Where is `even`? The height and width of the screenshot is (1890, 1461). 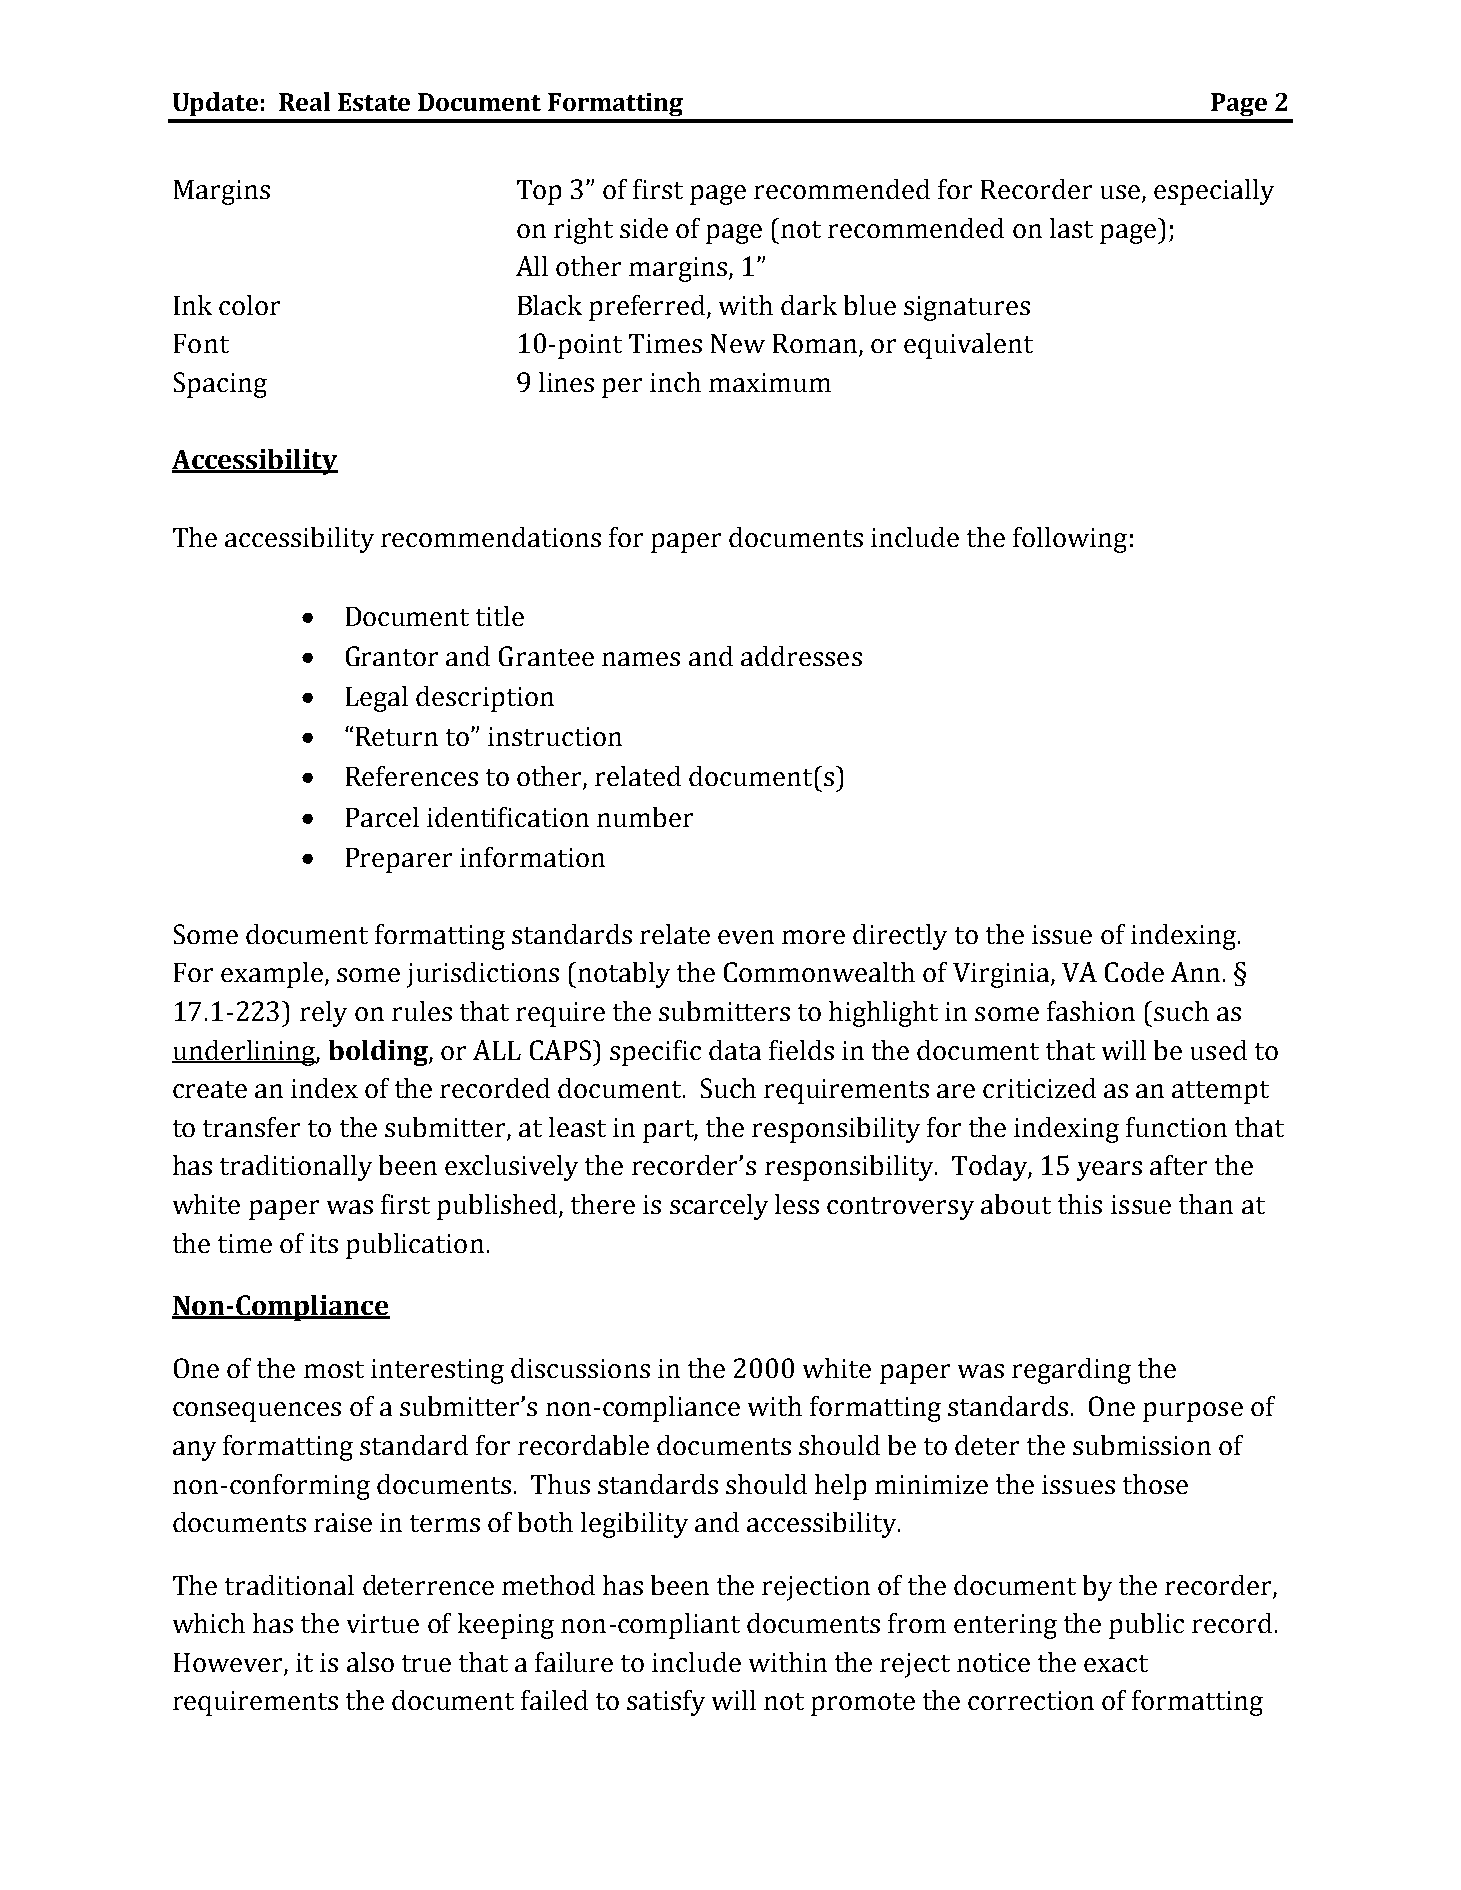 even is located at coordinates (746, 937).
